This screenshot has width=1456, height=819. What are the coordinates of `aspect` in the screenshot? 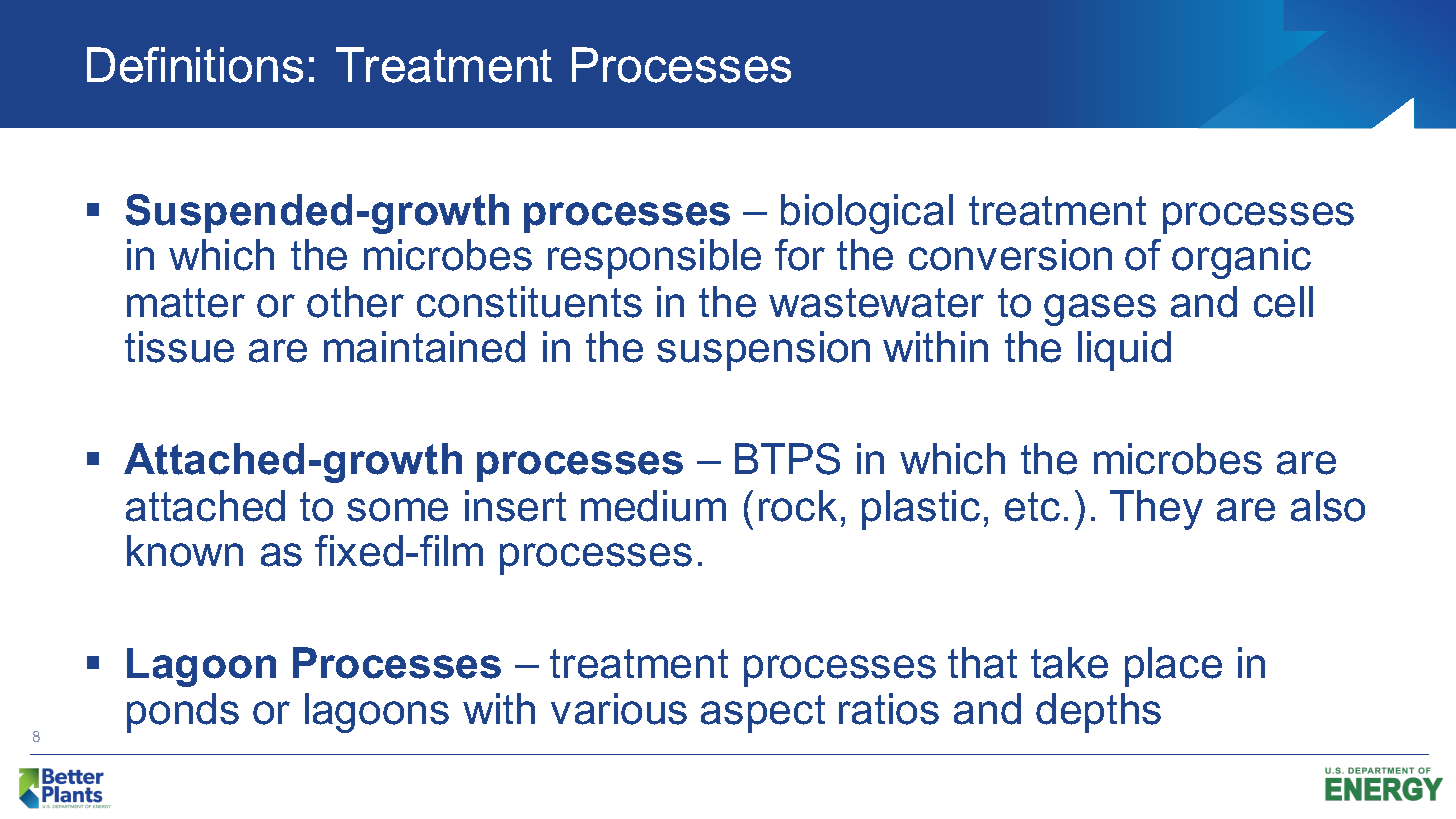 It's located at (763, 714).
